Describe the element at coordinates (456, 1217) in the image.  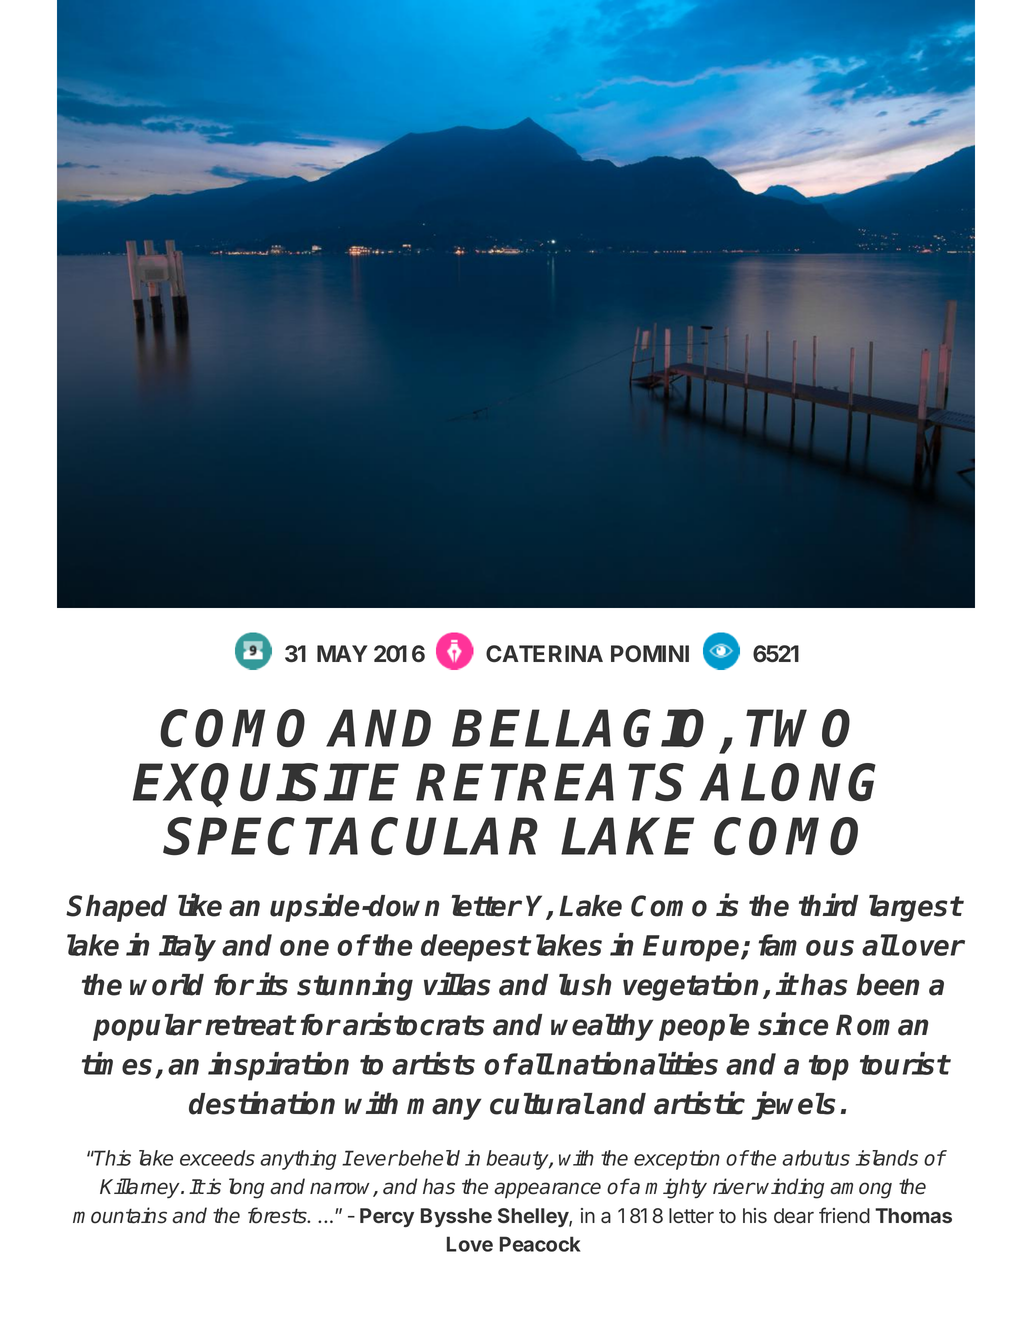
I see `Bysshe` at that location.
